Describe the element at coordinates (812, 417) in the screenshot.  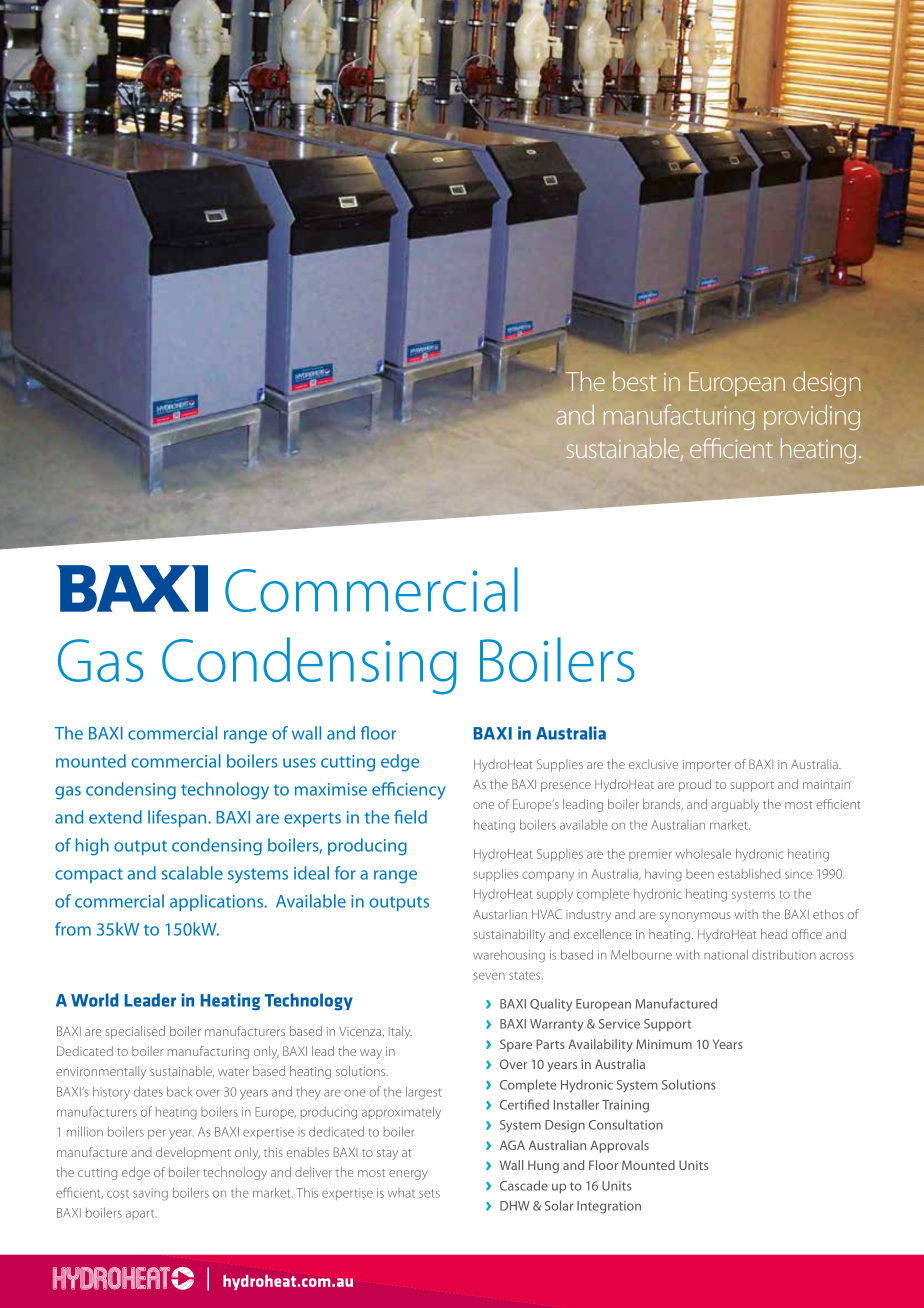
I see `providing` at that location.
